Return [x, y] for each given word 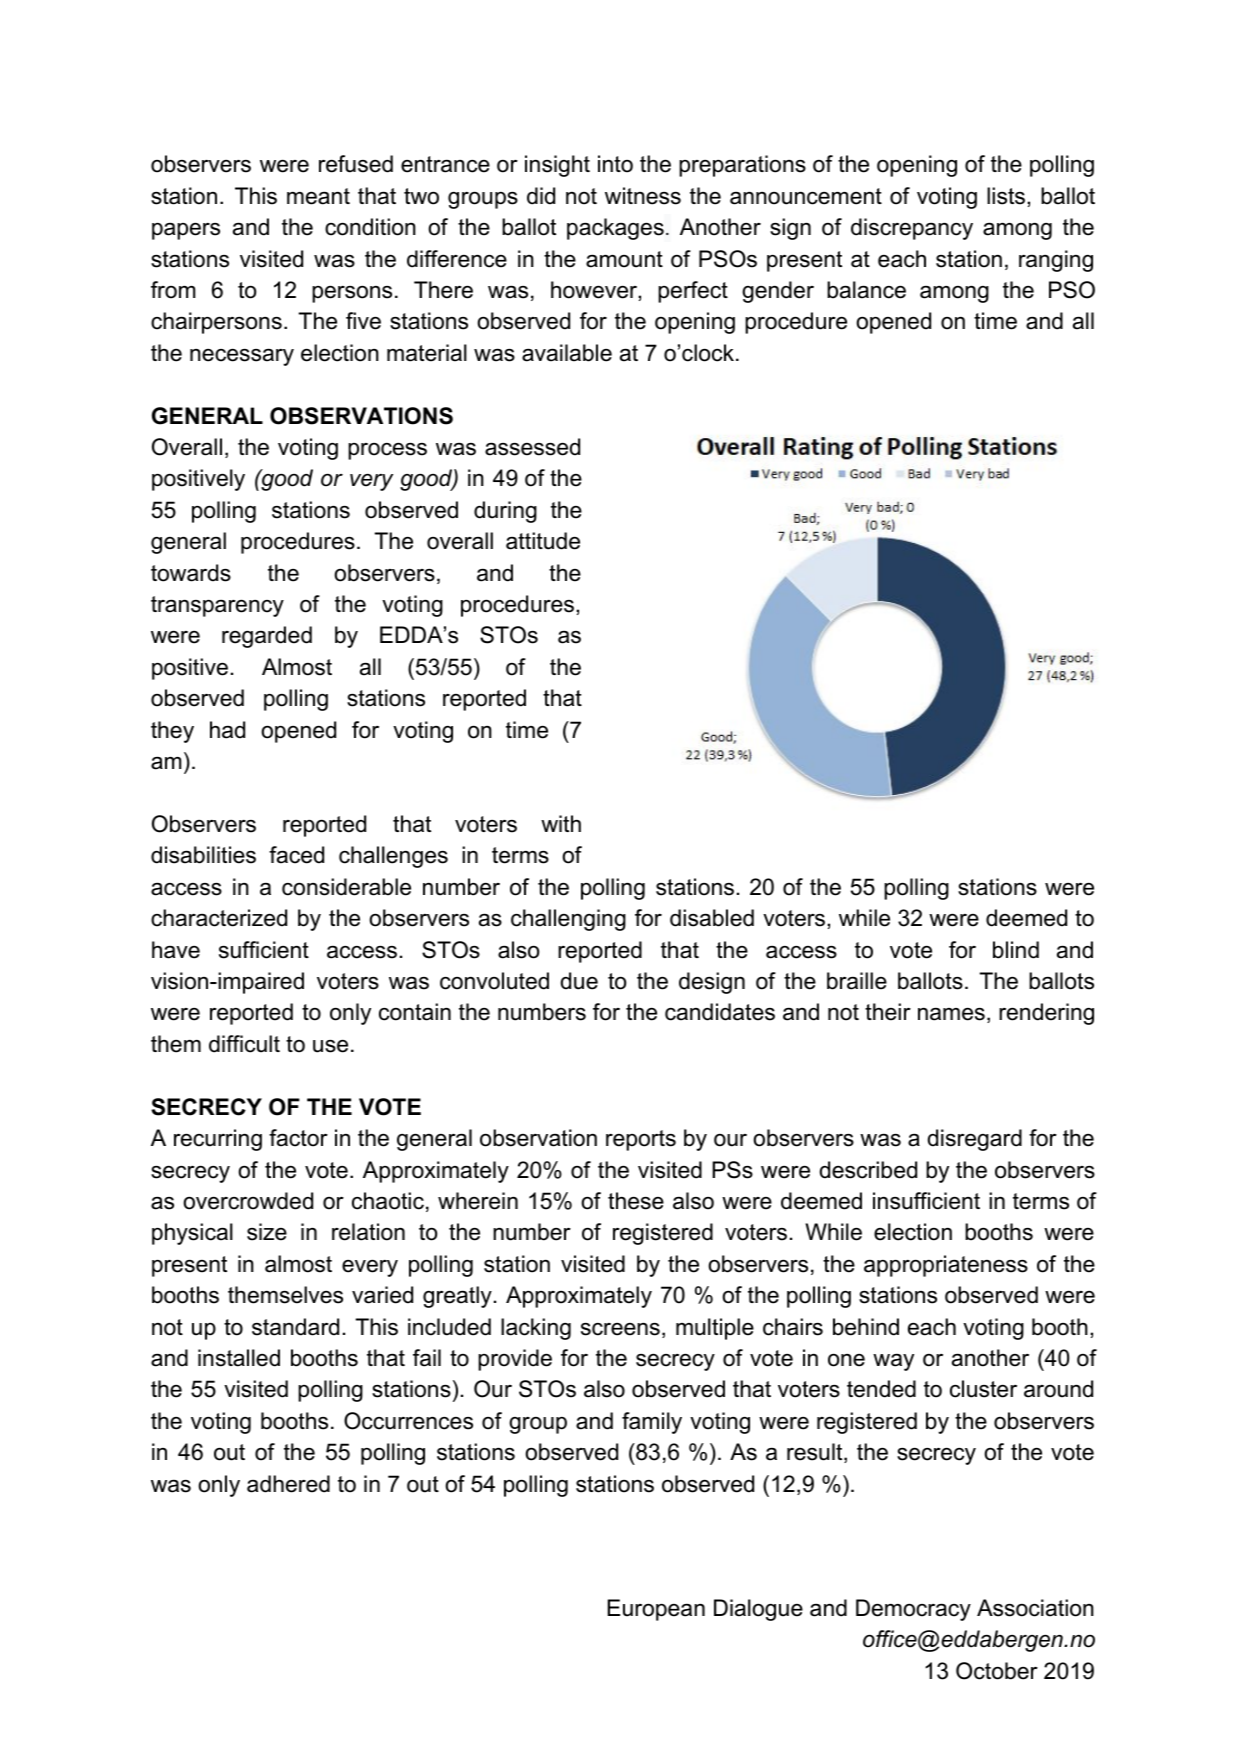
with [561, 823]
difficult [244, 1044]
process [387, 451]
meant [318, 196]
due [579, 981]
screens [620, 1329]
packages [615, 229]
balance [866, 290]
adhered [288, 1484]
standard [295, 1327]
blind [1016, 950]
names [951, 1014]
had [227, 730]
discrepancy [912, 229]
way [893, 1362]
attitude [543, 541]
